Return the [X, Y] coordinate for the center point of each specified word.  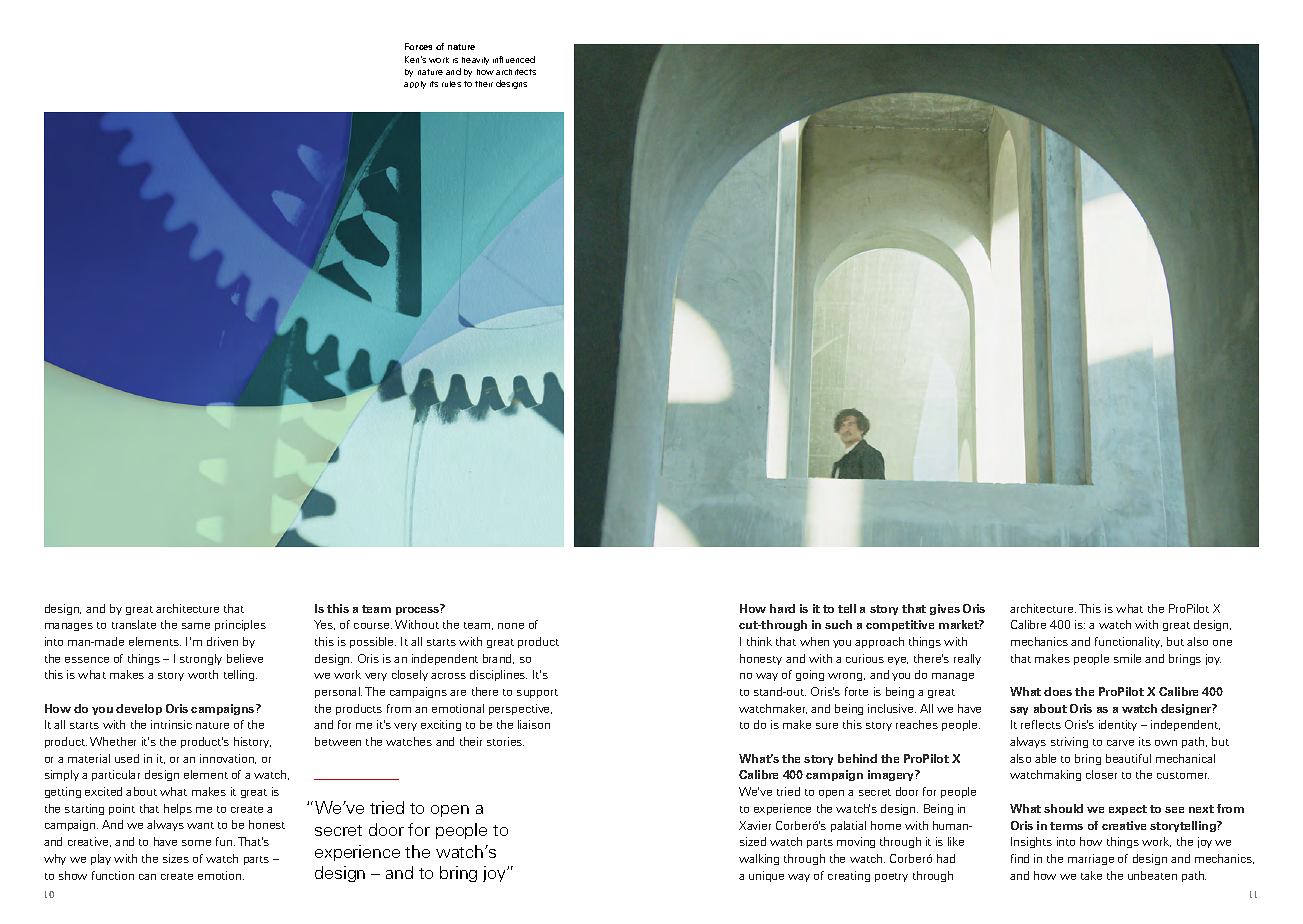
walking [759, 859]
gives [945, 609]
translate [134, 624]
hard [782, 608]
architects [516, 72]
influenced [514, 59]
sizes [176, 858]
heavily [475, 61]
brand [498, 659]
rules [451, 84]
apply [415, 85]
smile [1127, 658]
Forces [418, 46]
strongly [201, 659]
